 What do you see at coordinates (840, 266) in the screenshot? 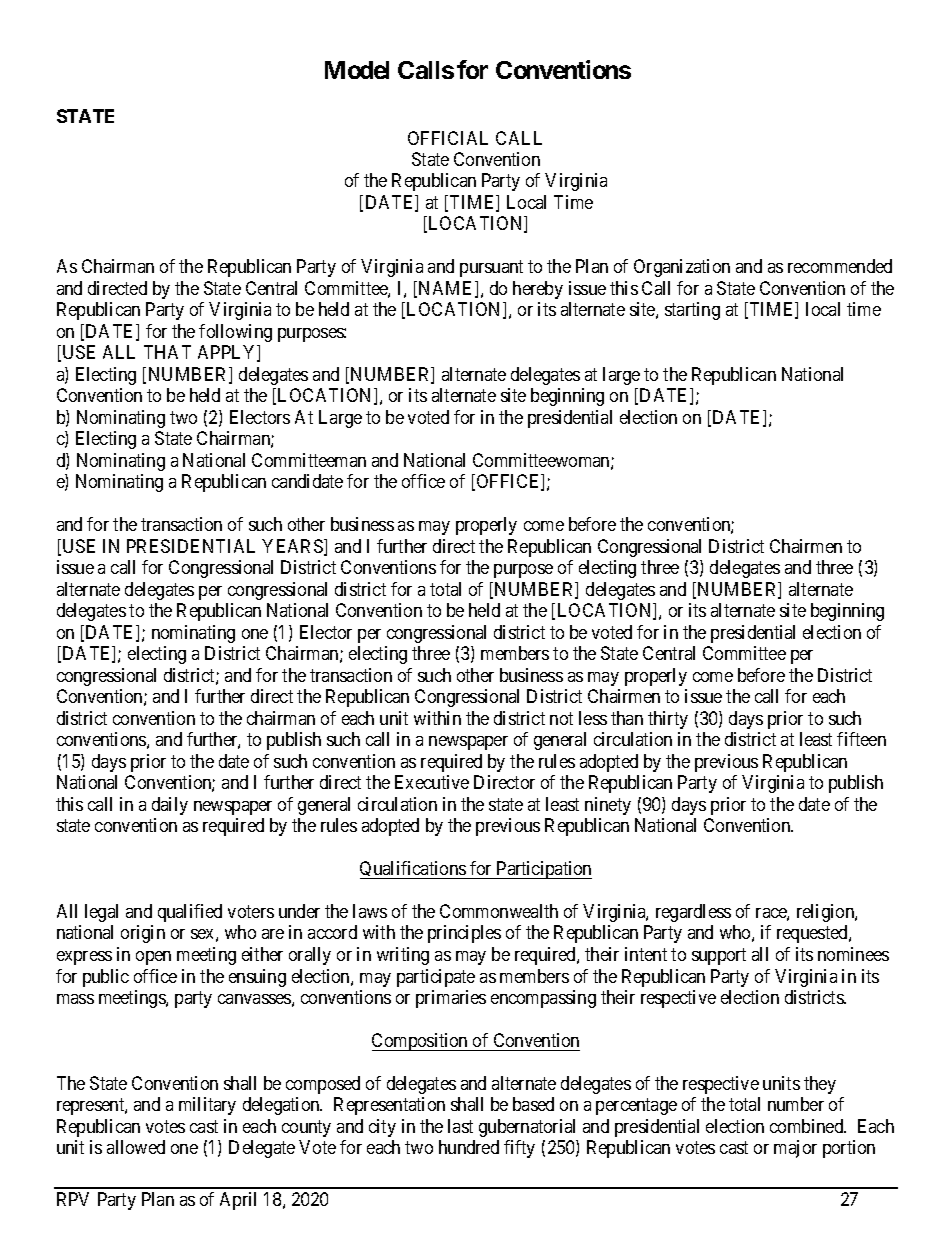
I see `recommended` at bounding box center [840, 266].
